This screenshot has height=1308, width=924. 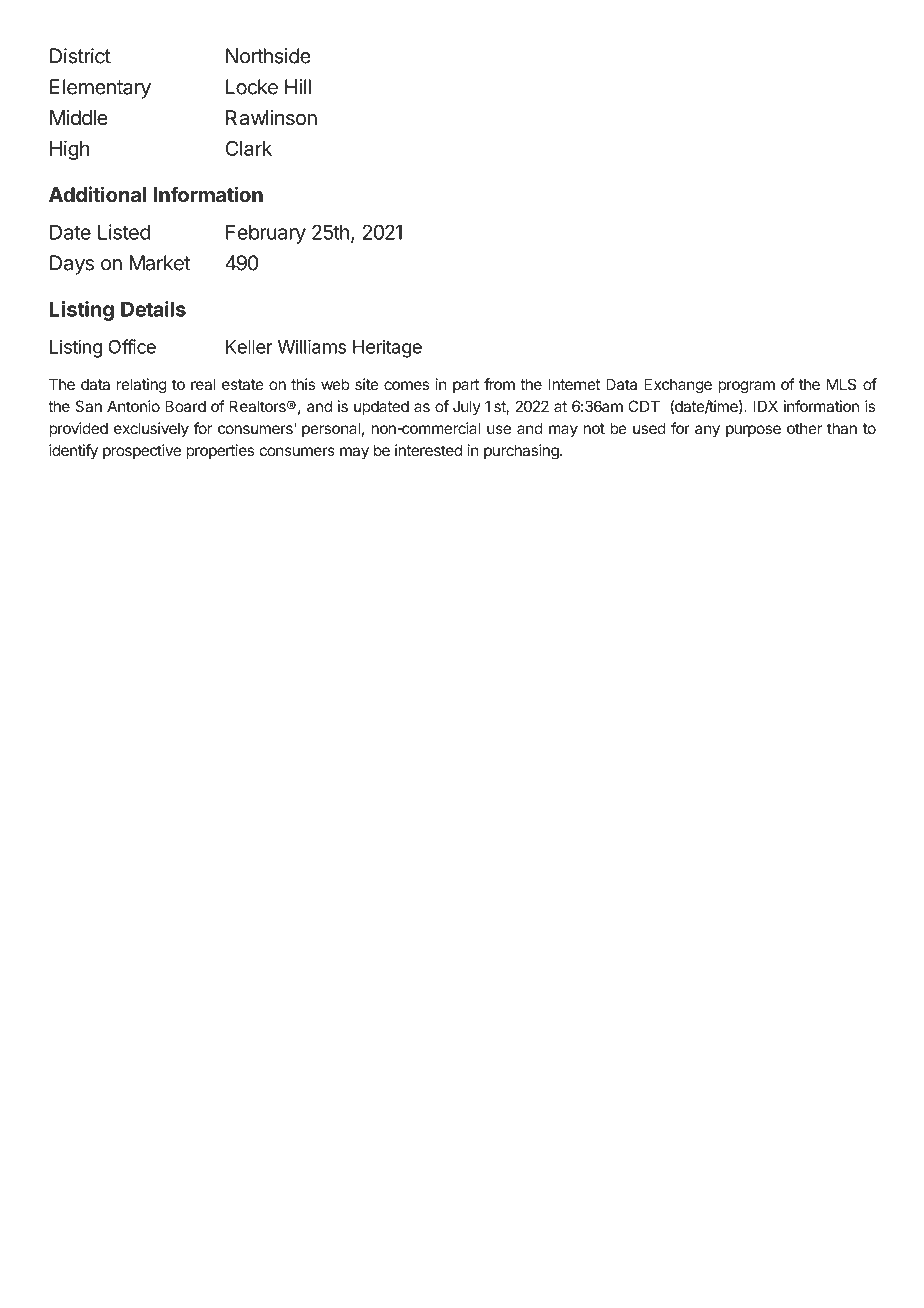 I want to click on Listed, so click(x=124, y=232).
